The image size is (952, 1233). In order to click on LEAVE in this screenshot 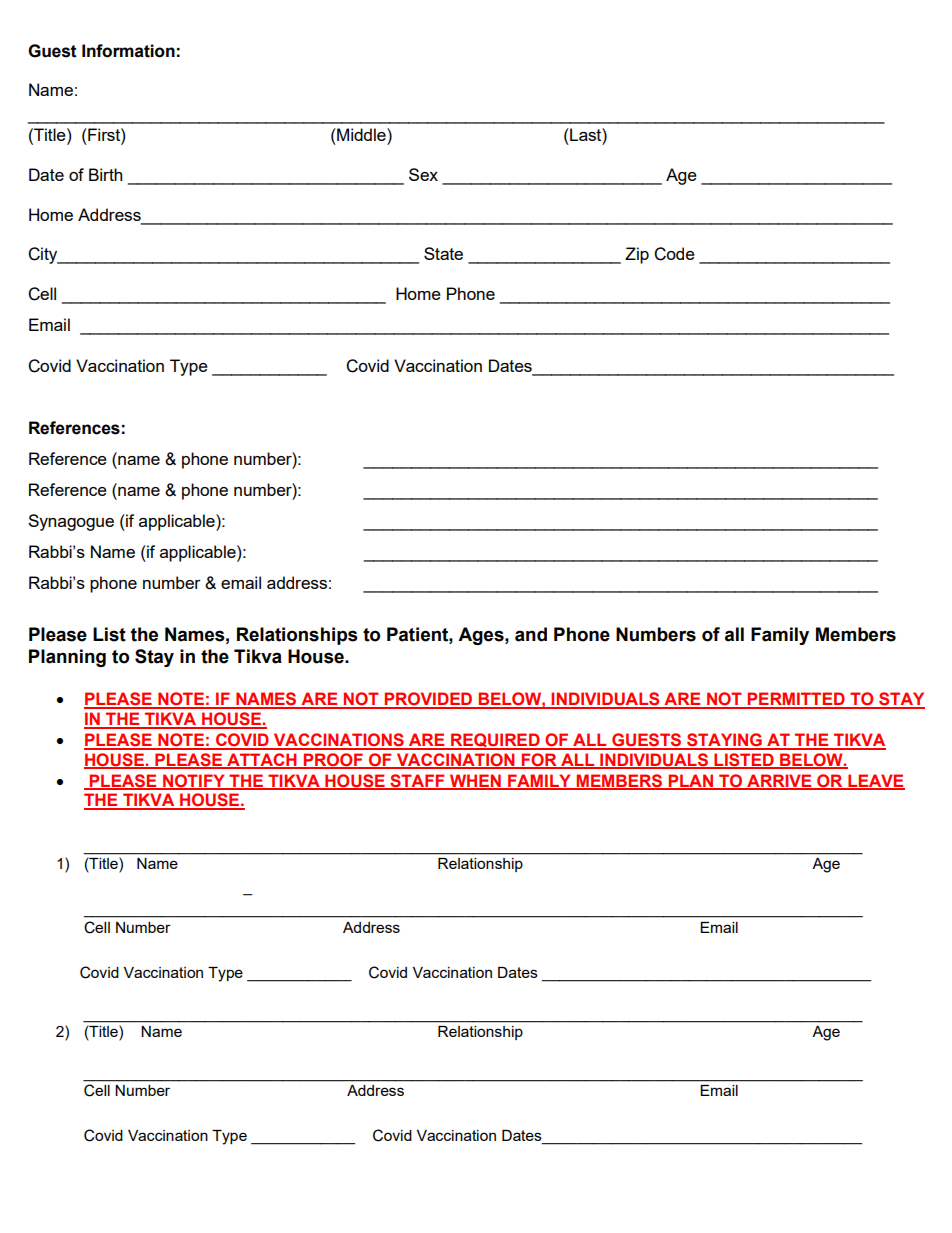, I will do `click(875, 781)`.
